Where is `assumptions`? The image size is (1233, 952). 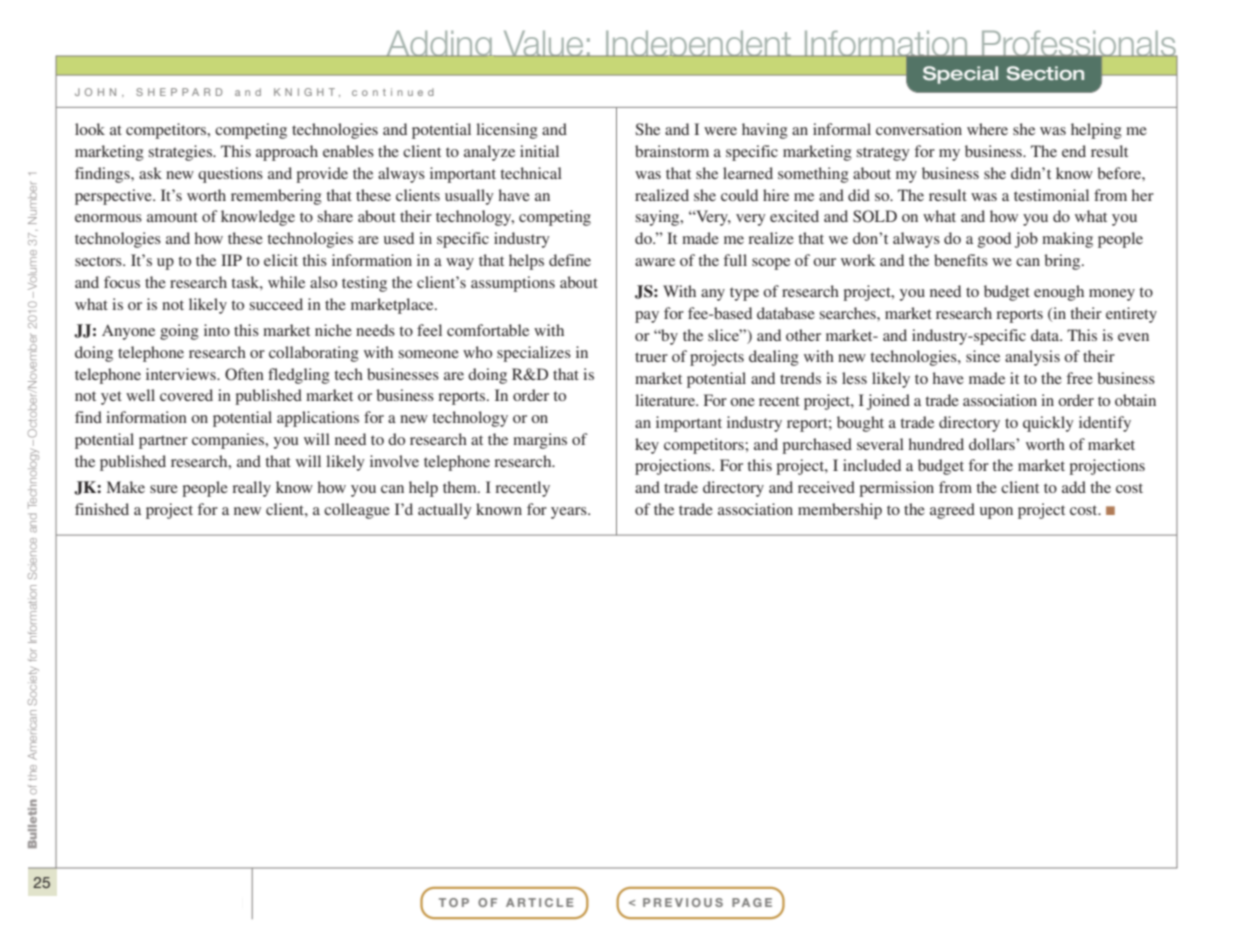
assumptions is located at coordinates (513, 284).
